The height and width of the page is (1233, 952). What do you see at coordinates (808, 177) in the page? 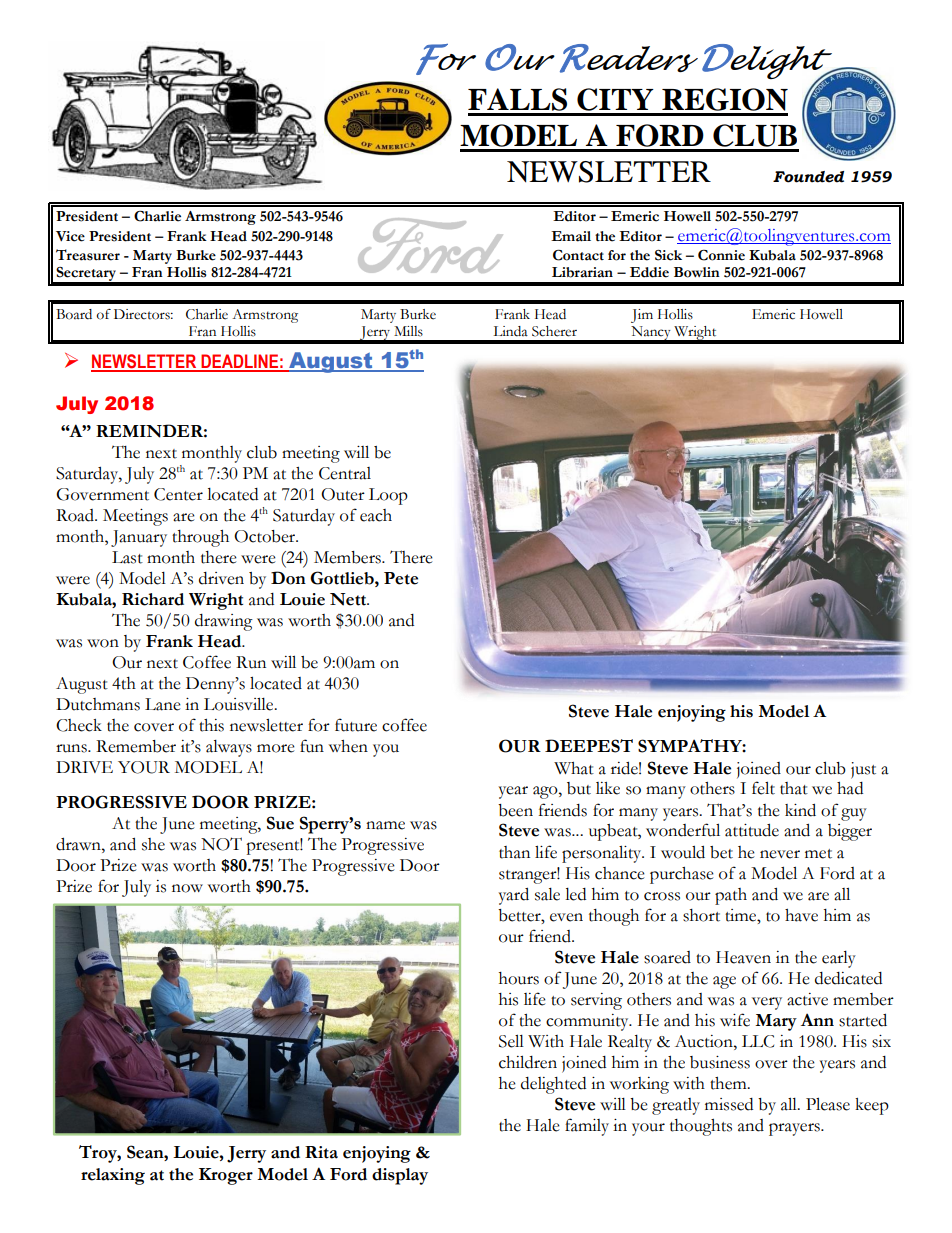
I see `Founded` at bounding box center [808, 177].
